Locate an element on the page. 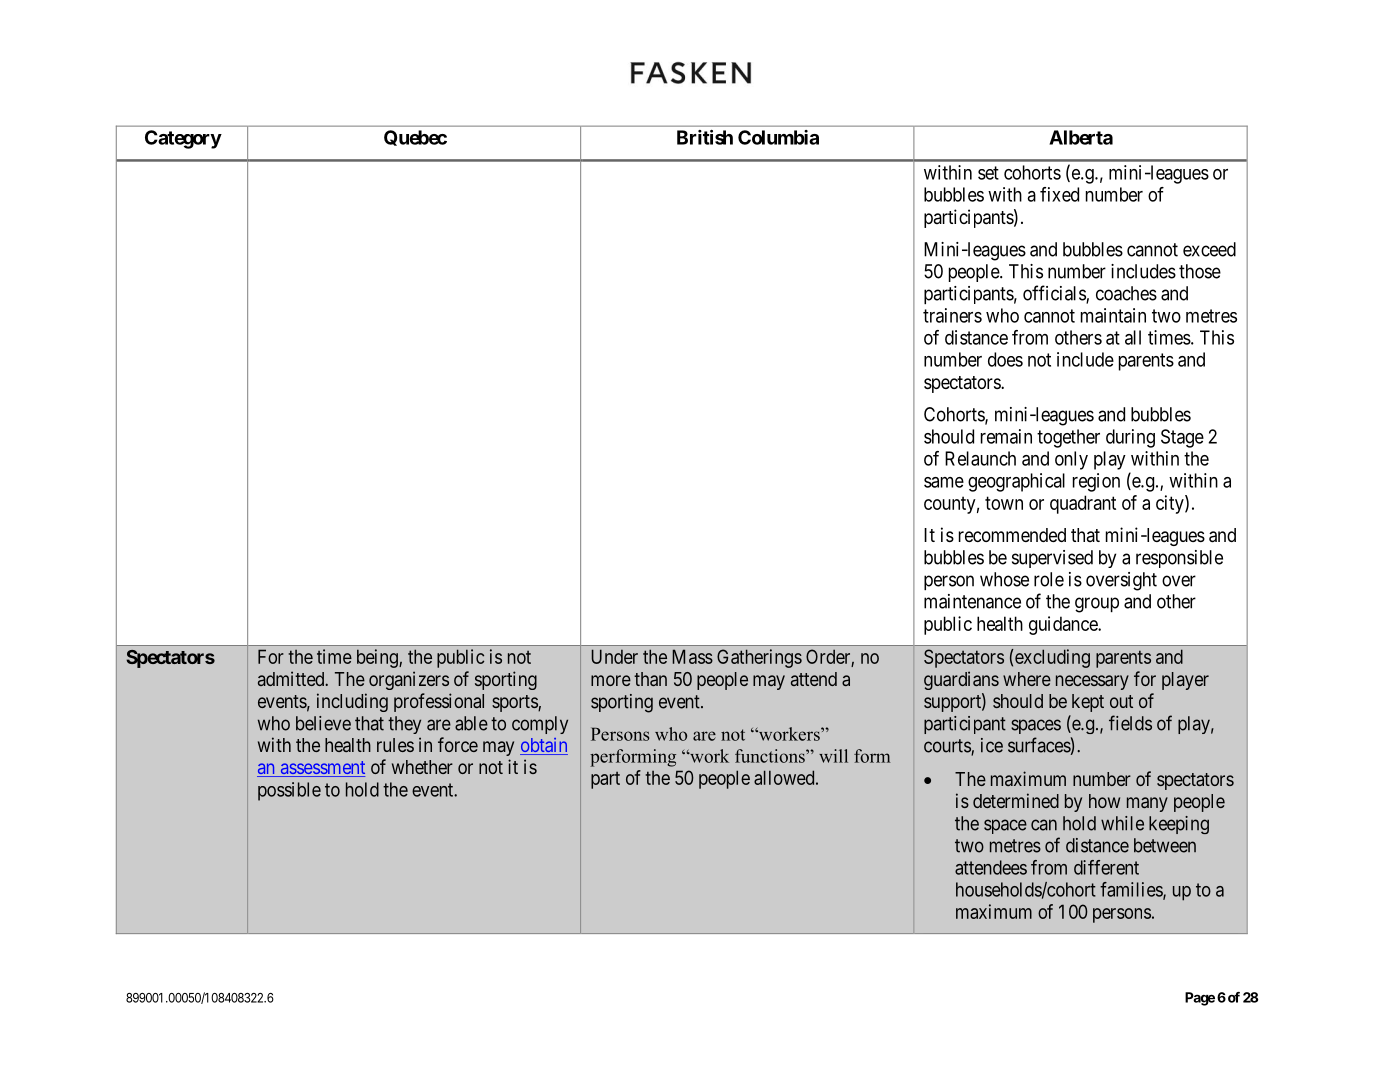 This page has width=1382, height=1068. organizers is located at coordinates (409, 680).
